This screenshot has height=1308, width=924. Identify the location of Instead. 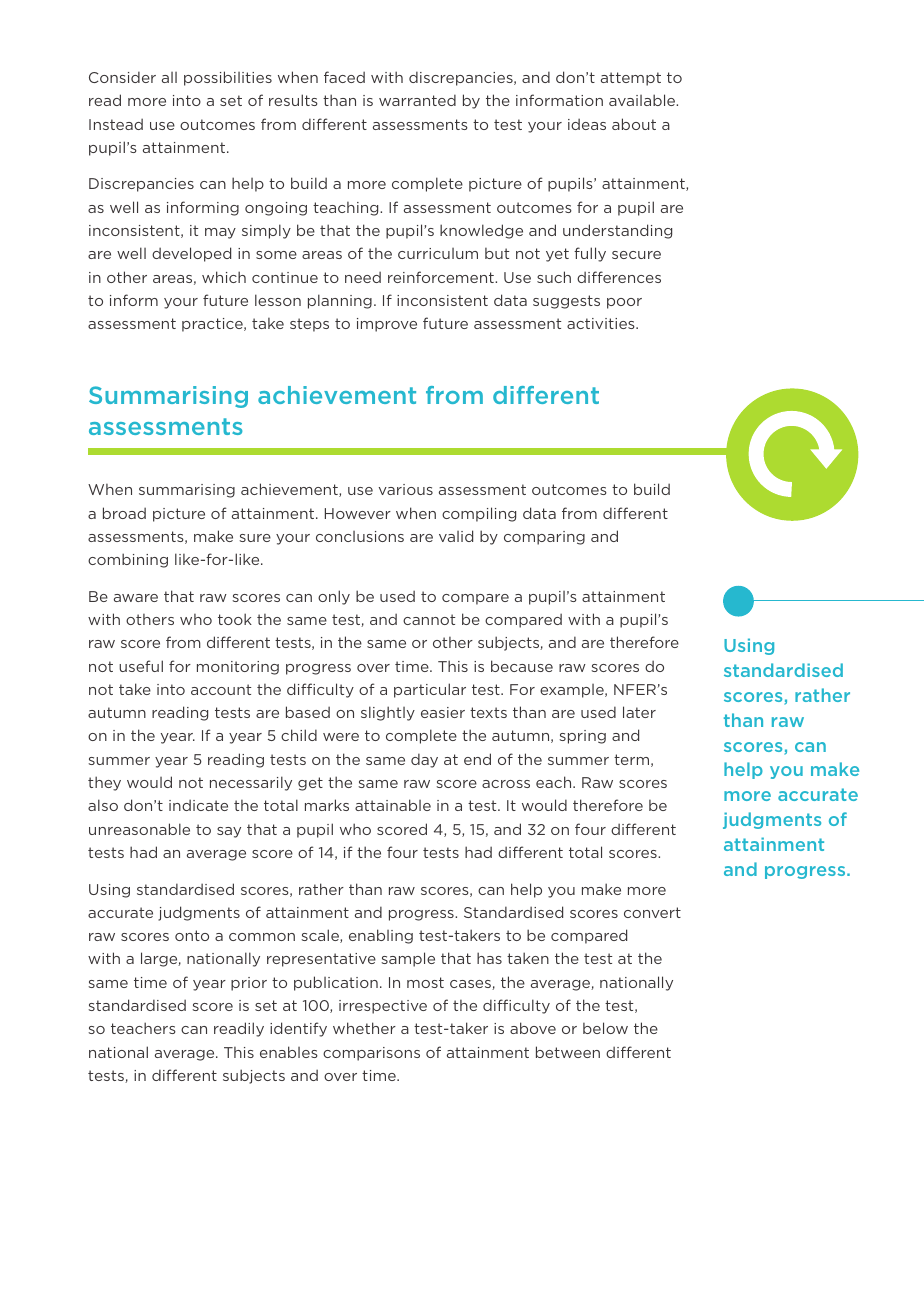
(116, 124).
